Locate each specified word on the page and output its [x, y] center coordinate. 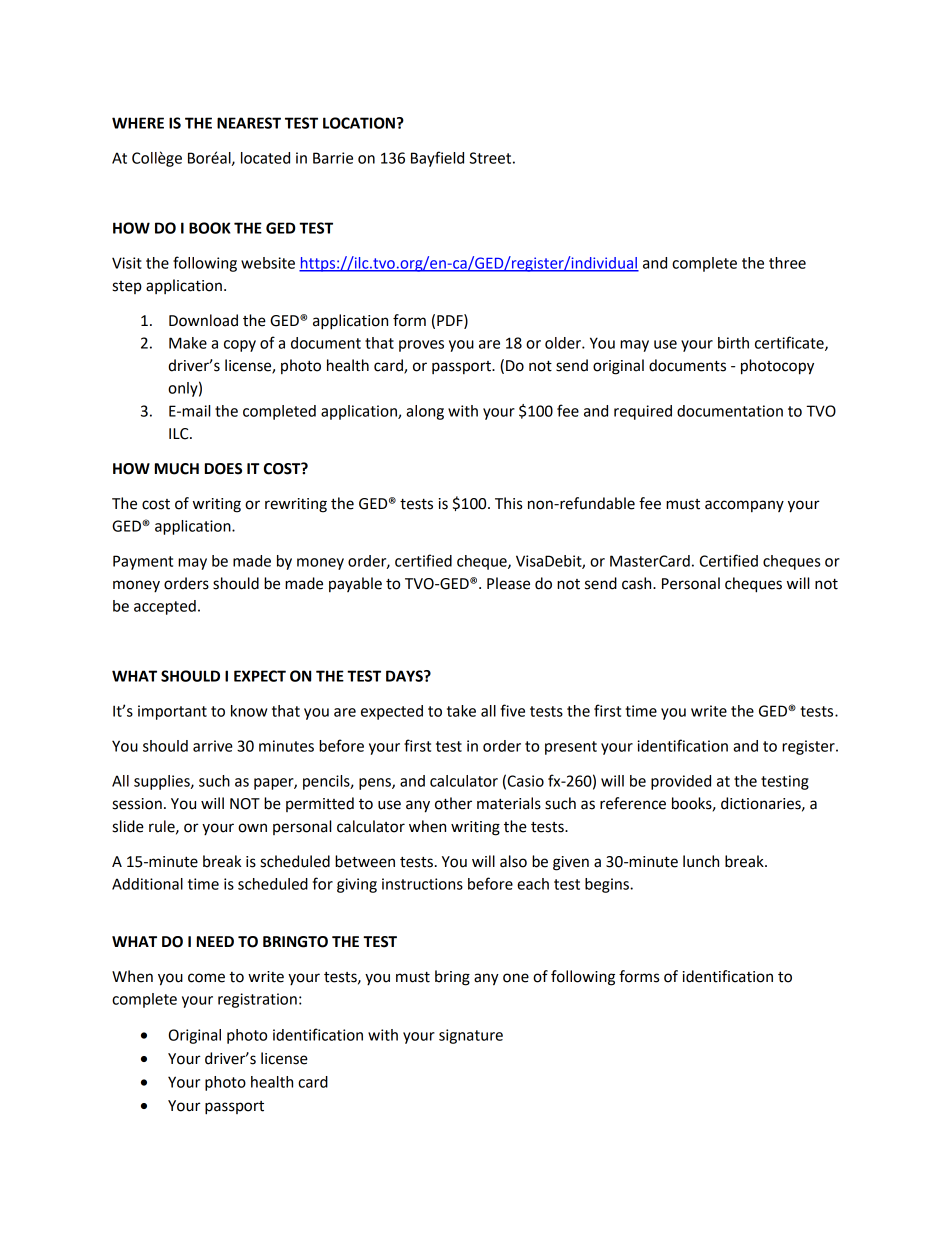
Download [203, 320]
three [787, 263]
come [206, 978]
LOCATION [359, 123]
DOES [223, 469]
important [172, 712]
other [453, 803]
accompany [744, 506]
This [508, 503]
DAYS [405, 676]
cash [638, 583]
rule [163, 827]
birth [733, 343]
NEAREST [249, 123]
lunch [701, 861]
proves [421, 346]
